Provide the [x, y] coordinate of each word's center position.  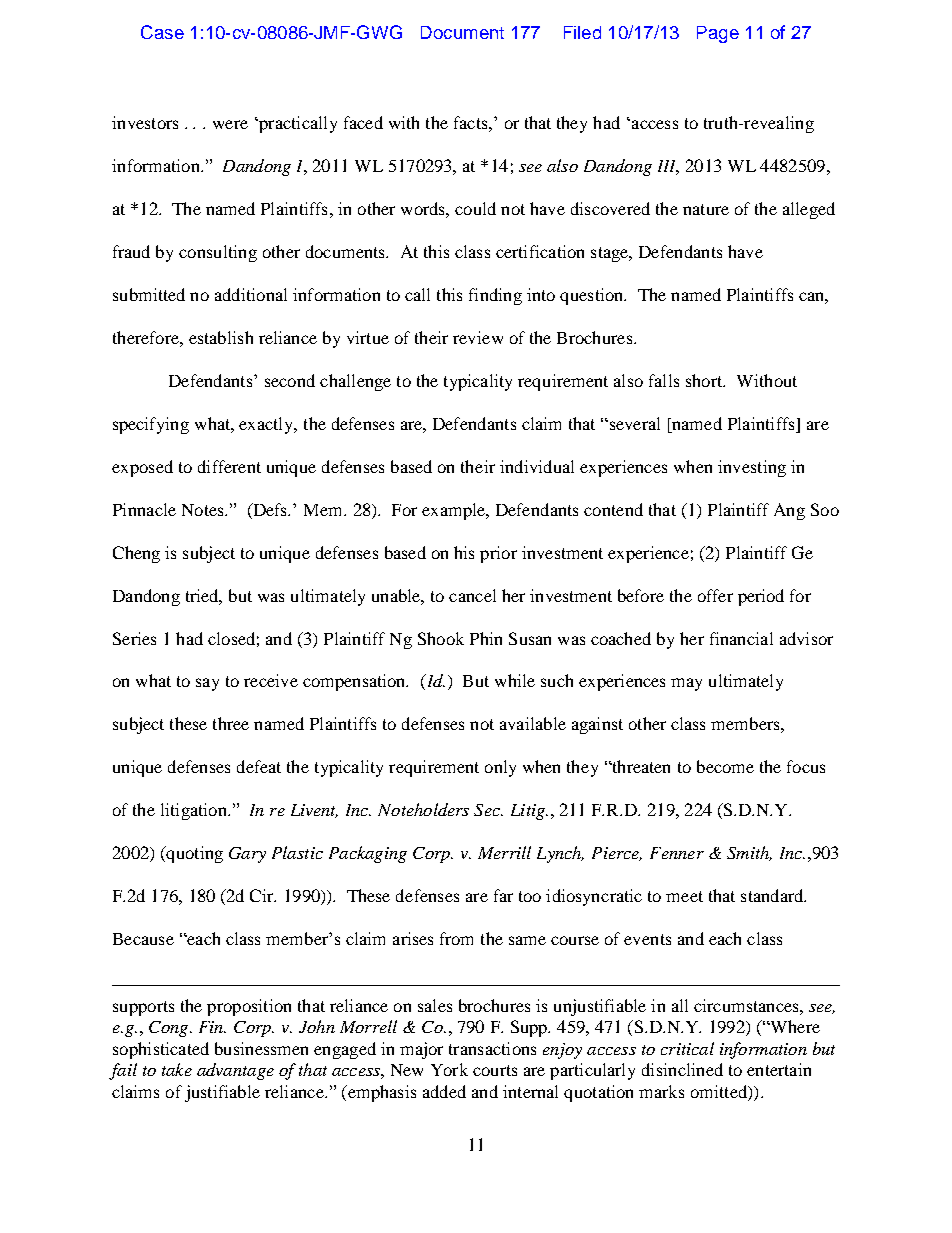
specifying [151, 425]
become [725, 766]
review [478, 337]
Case [162, 32]
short [705, 380]
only [500, 768]
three [231, 723]
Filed [582, 32]
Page [718, 34]
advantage [235, 1071]
